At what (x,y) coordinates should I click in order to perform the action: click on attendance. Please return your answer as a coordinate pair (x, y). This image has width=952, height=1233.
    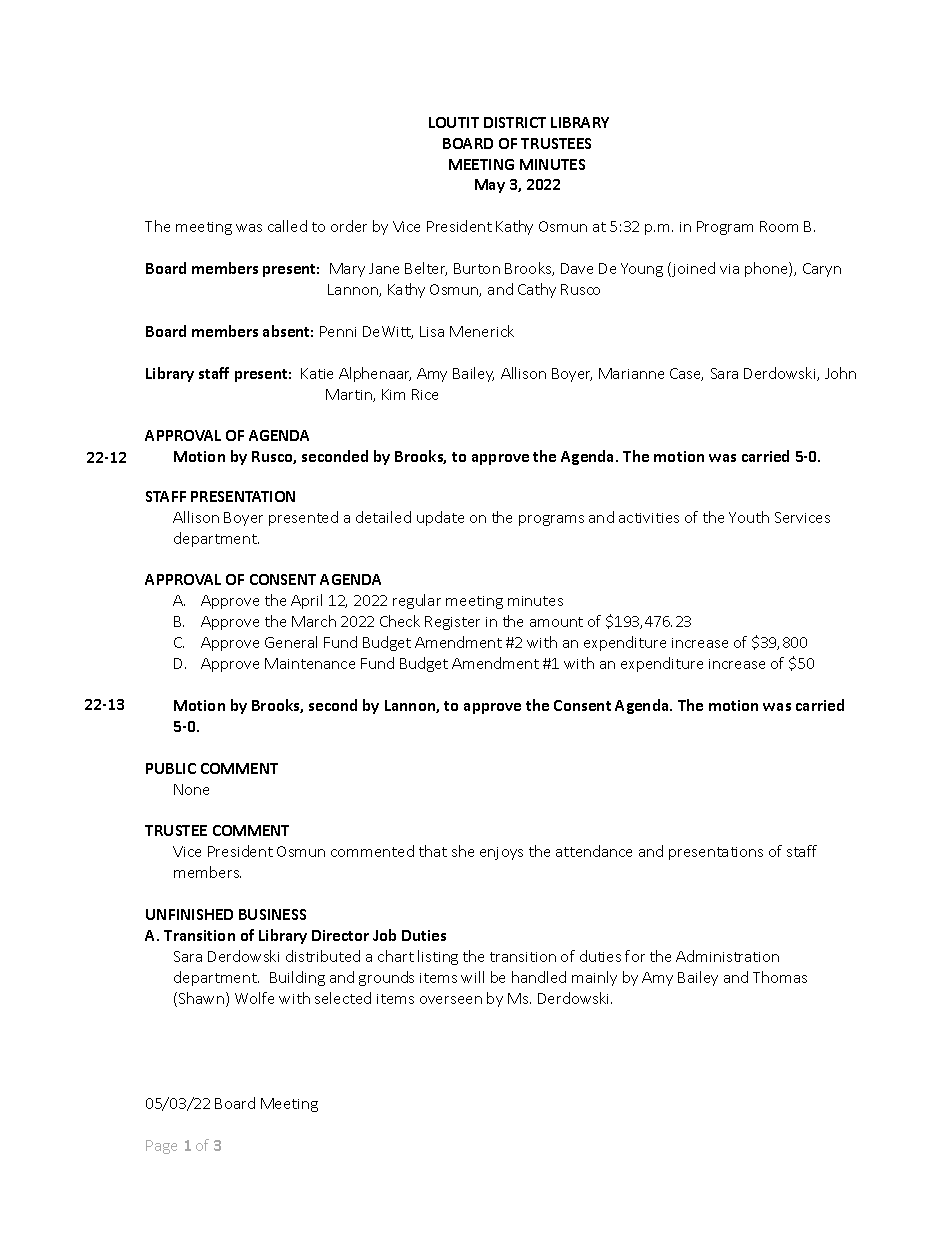
    Looking at the image, I should click on (594, 851).
